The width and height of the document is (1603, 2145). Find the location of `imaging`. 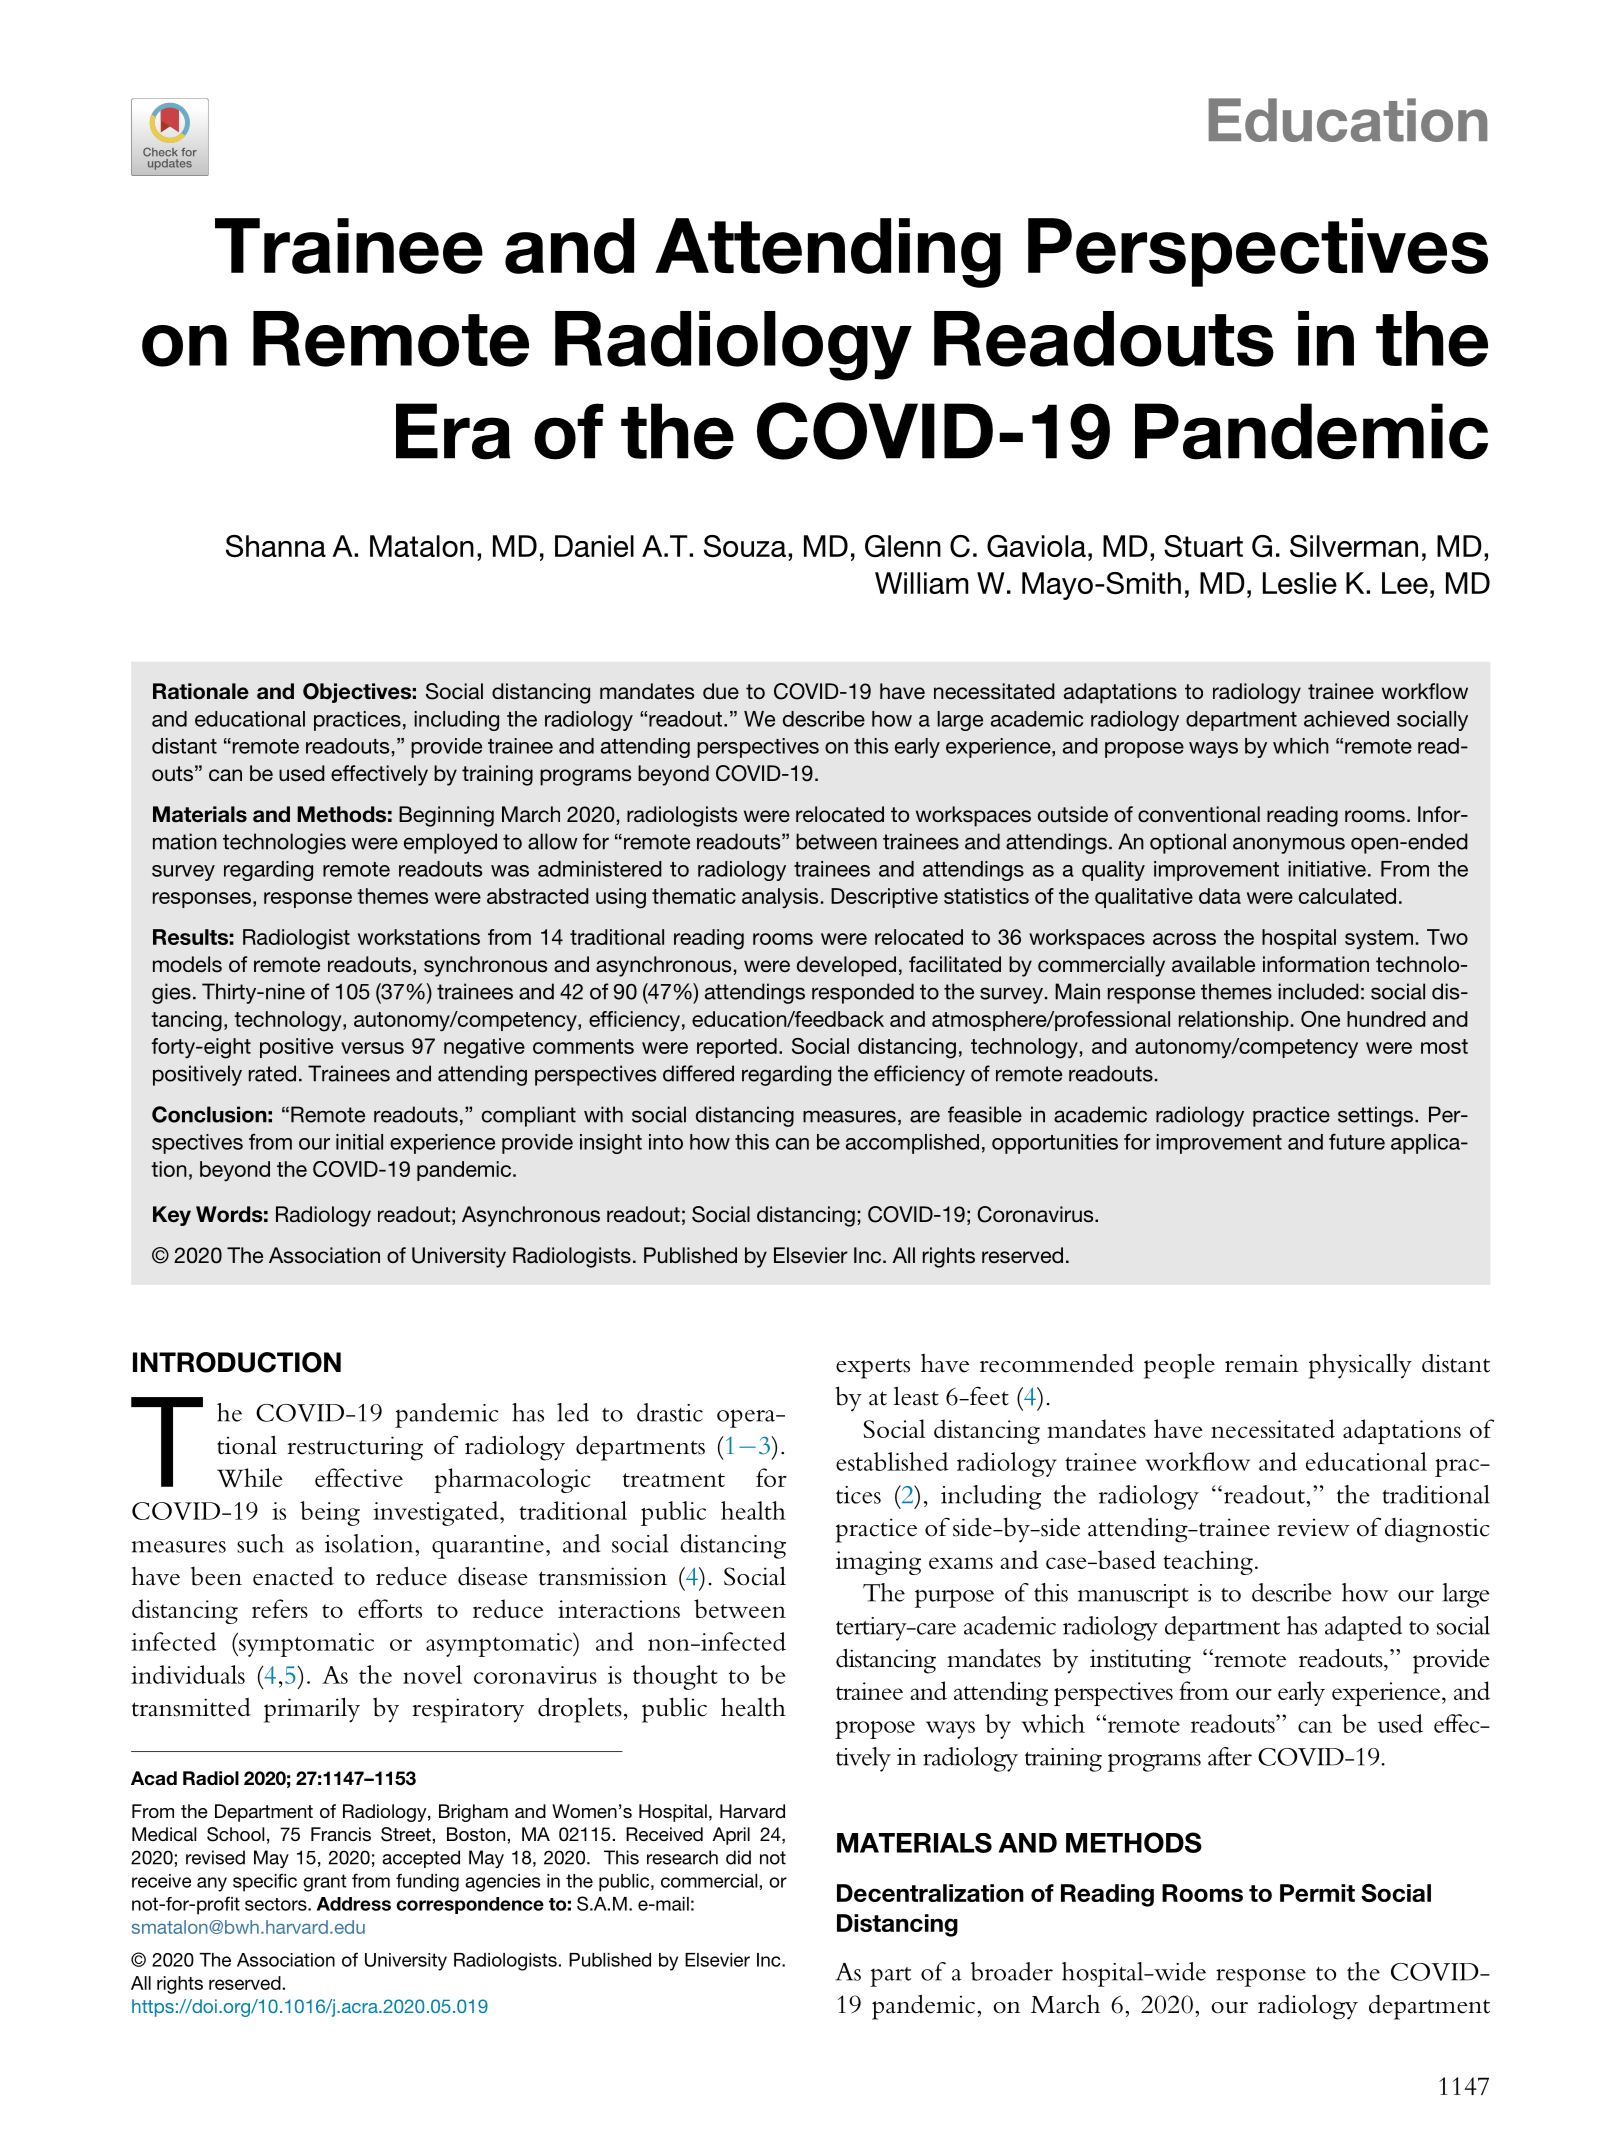

imaging is located at coordinates (878, 1563).
